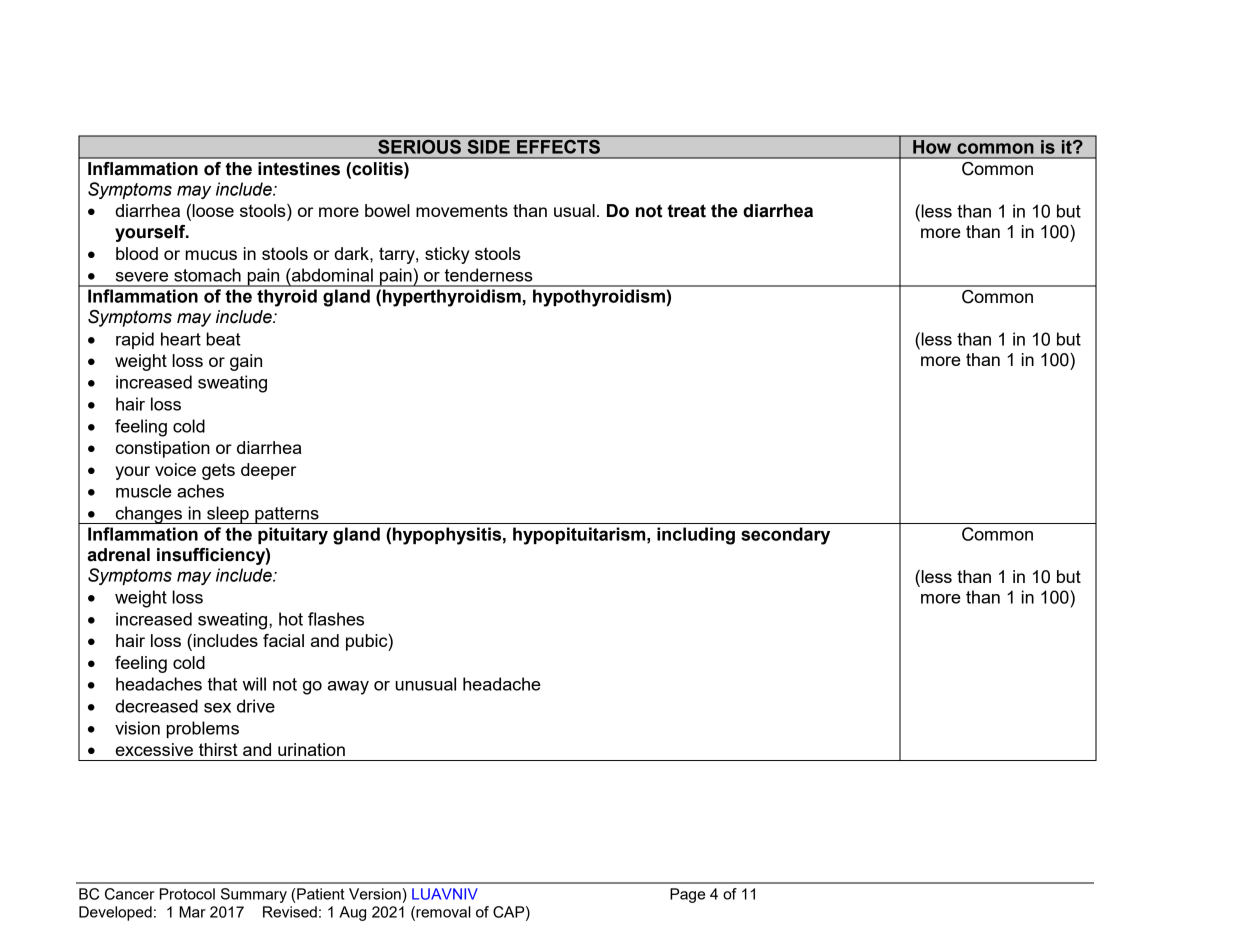  Describe the element at coordinates (696, 536) in the image. I see `including` at that location.
